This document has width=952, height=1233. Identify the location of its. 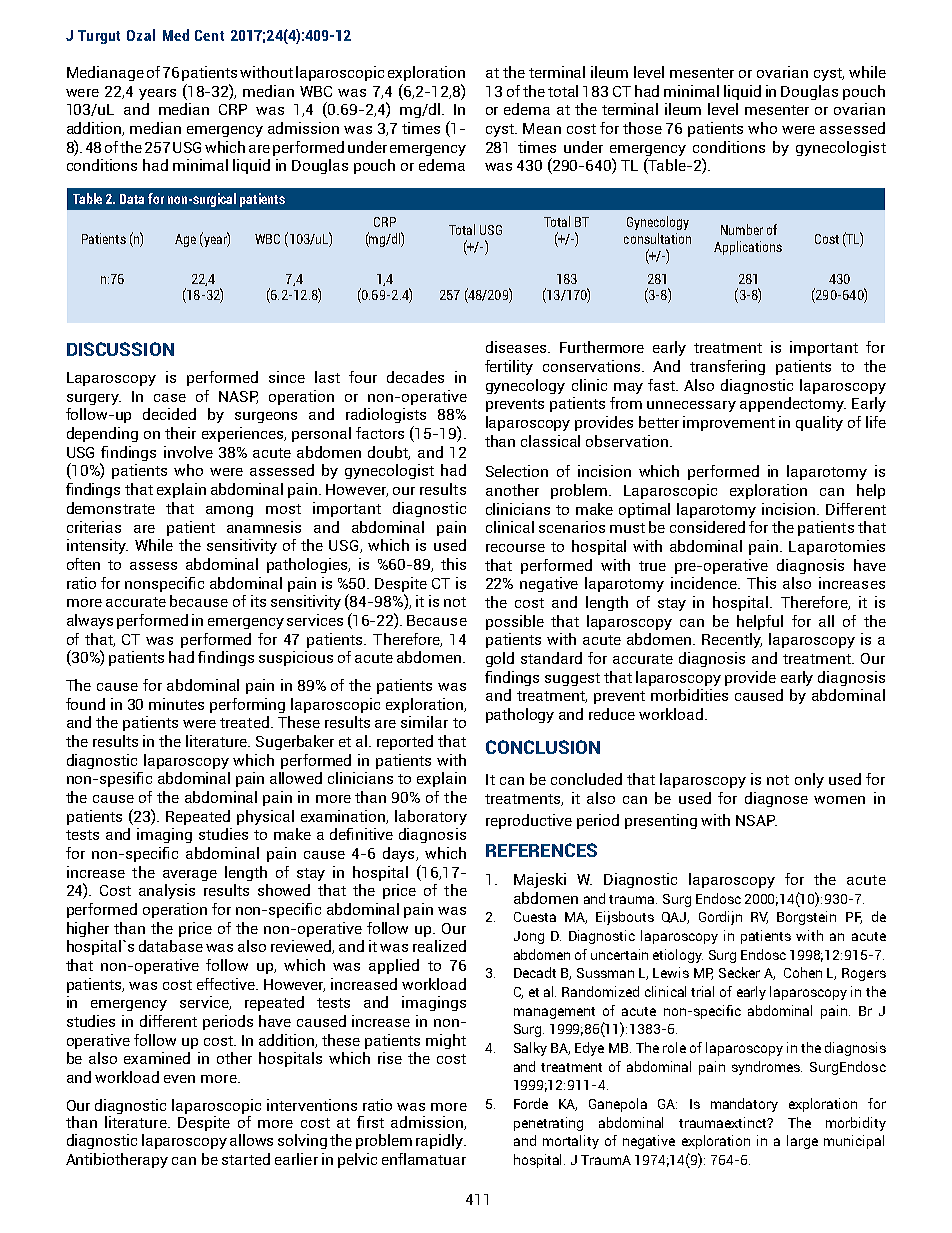
(258, 601).
